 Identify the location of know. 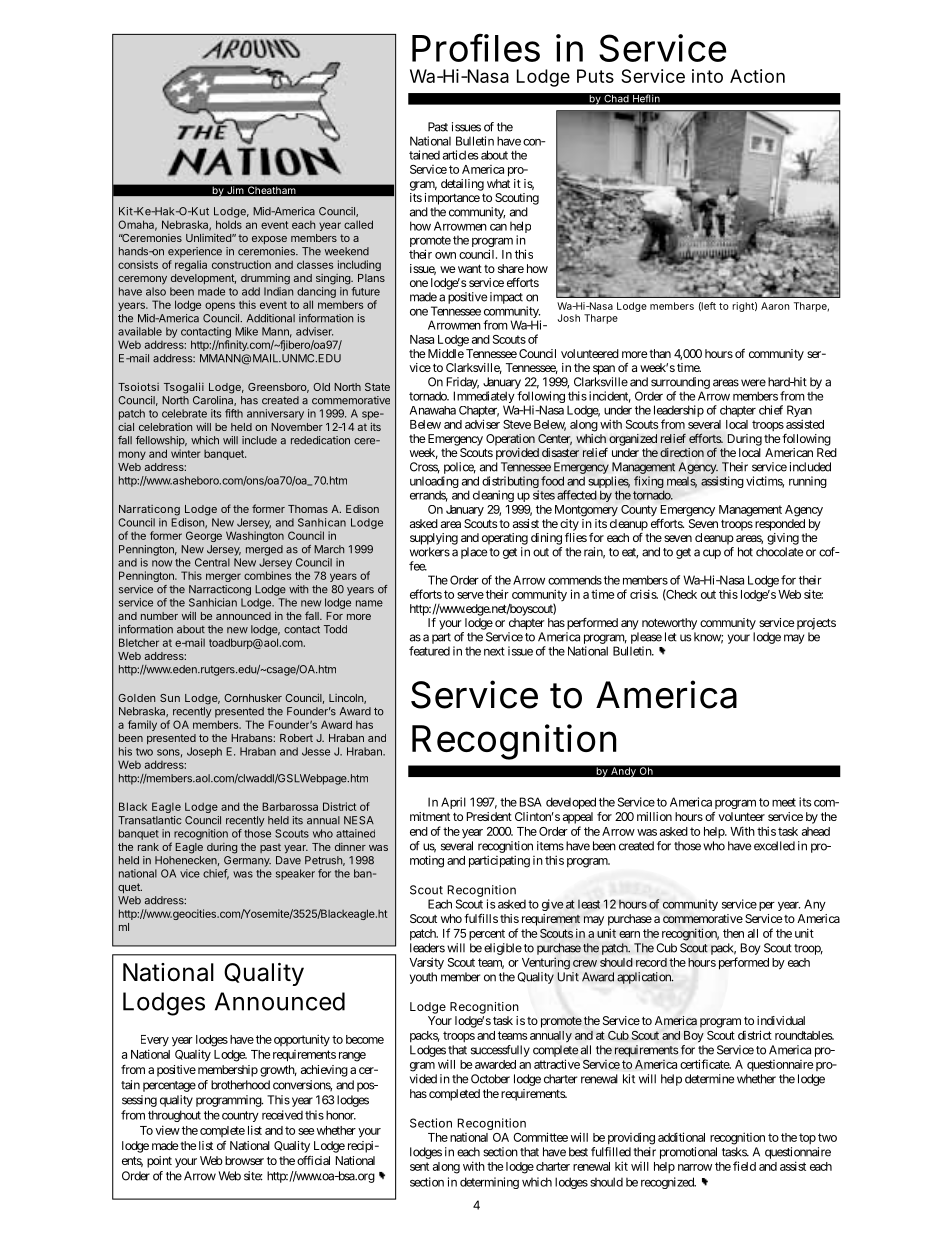
(708, 638).
